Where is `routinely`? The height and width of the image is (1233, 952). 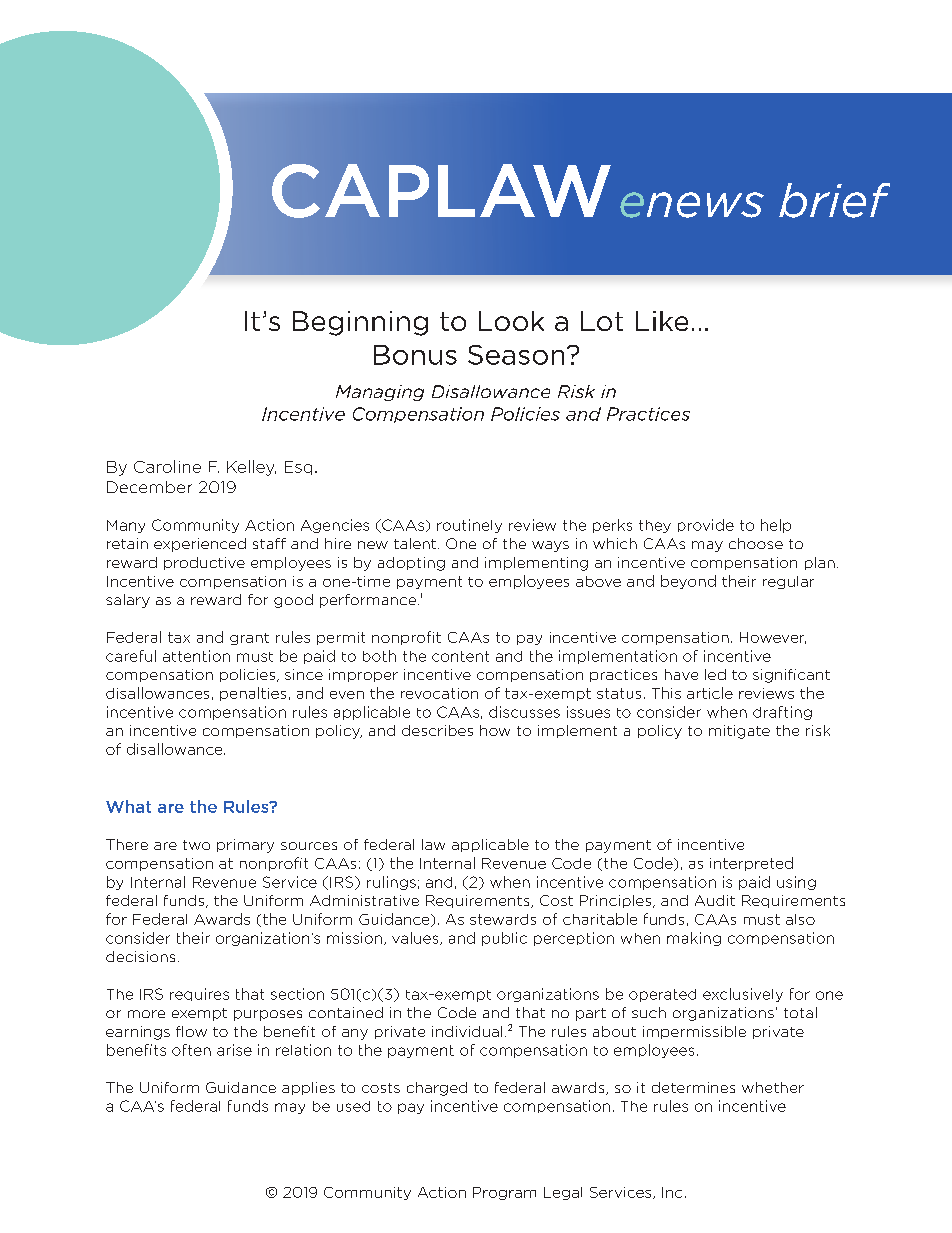 routinely is located at coordinates (469, 526).
